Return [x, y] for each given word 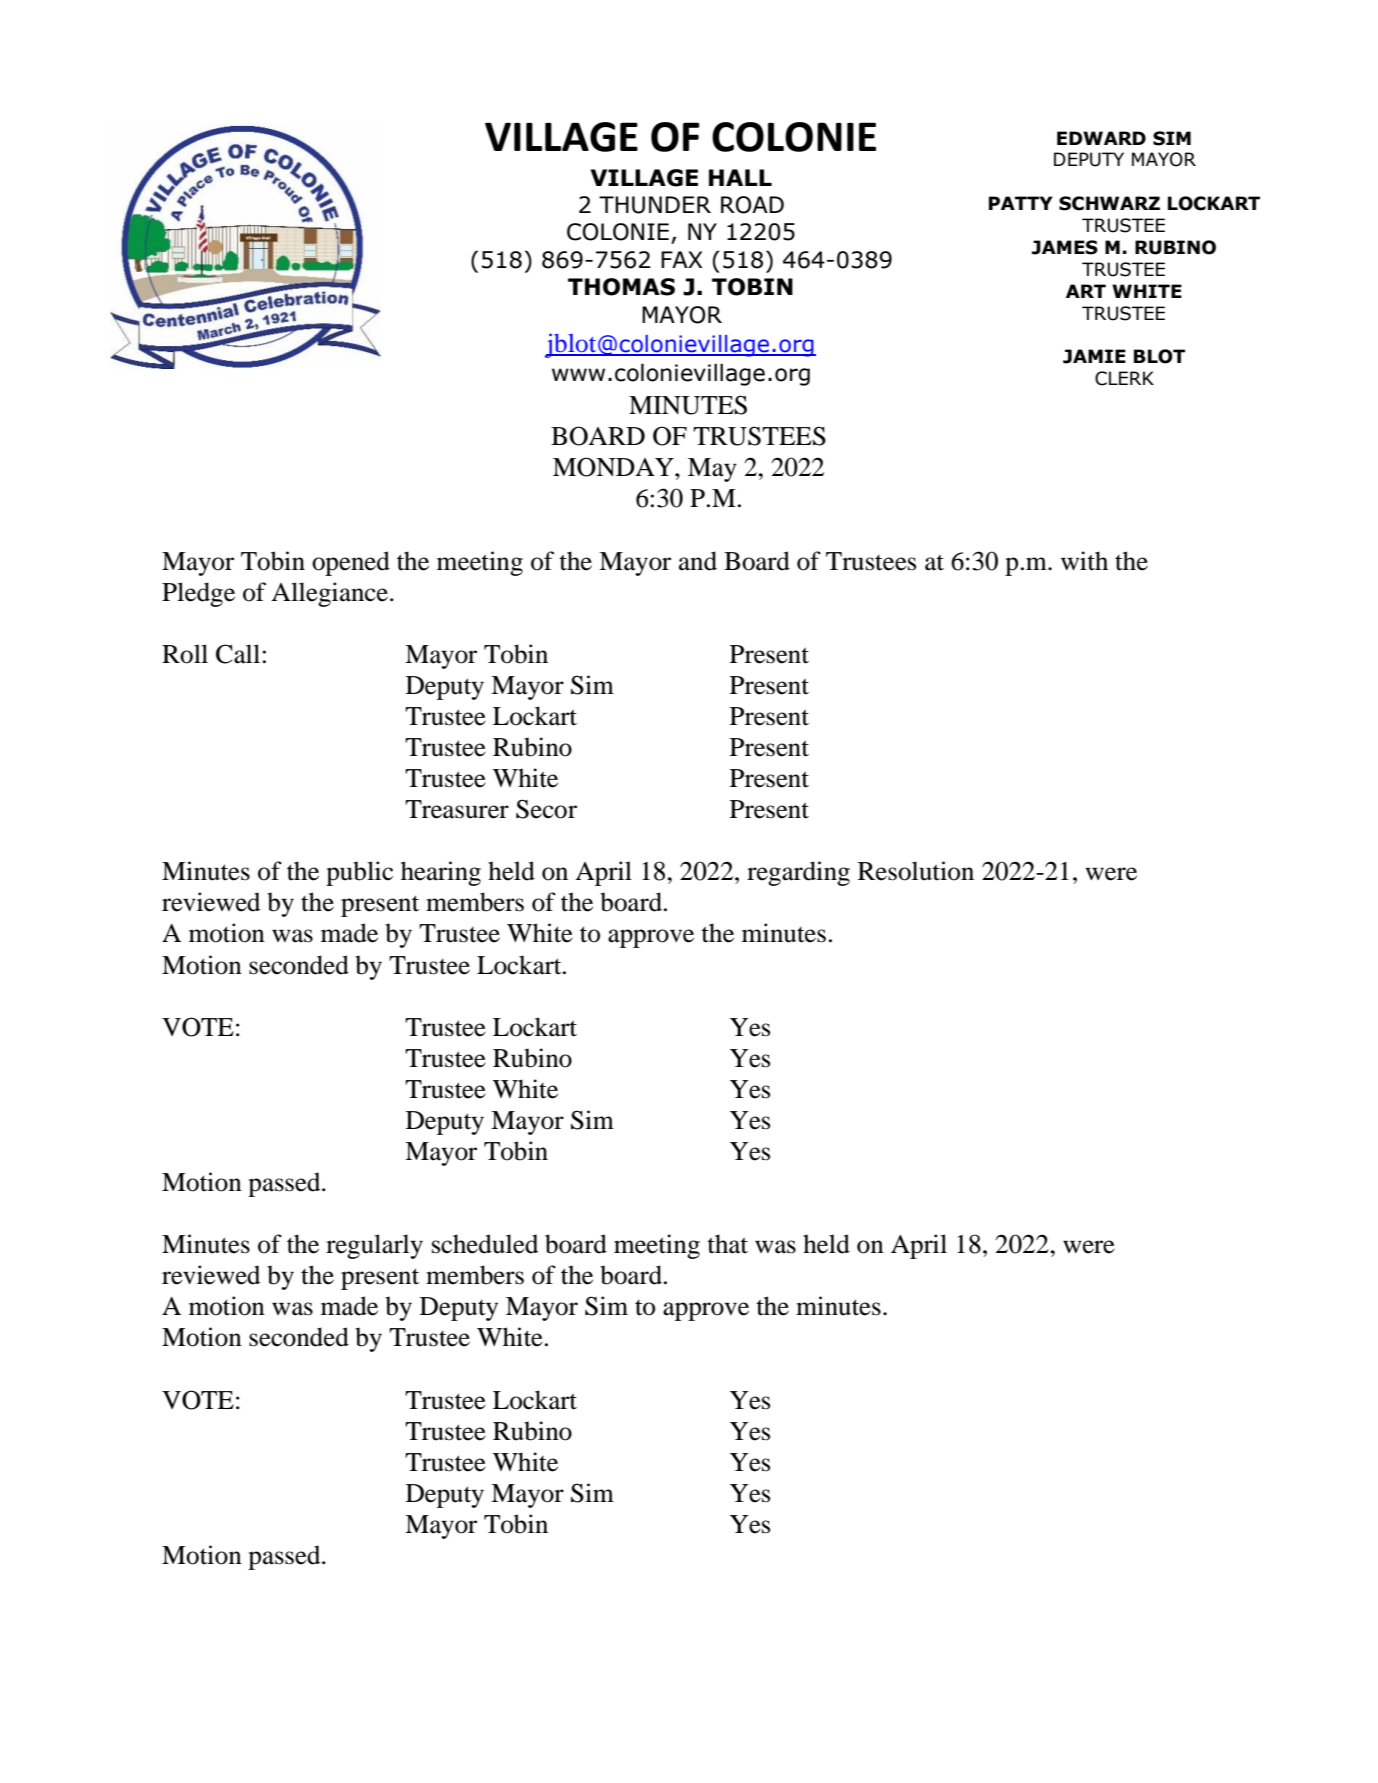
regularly [374, 1246]
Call [238, 654]
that [727, 1244]
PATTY [1021, 203]
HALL [740, 177]
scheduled [485, 1244]
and [698, 561]
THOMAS [621, 287]
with [1084, 561]
